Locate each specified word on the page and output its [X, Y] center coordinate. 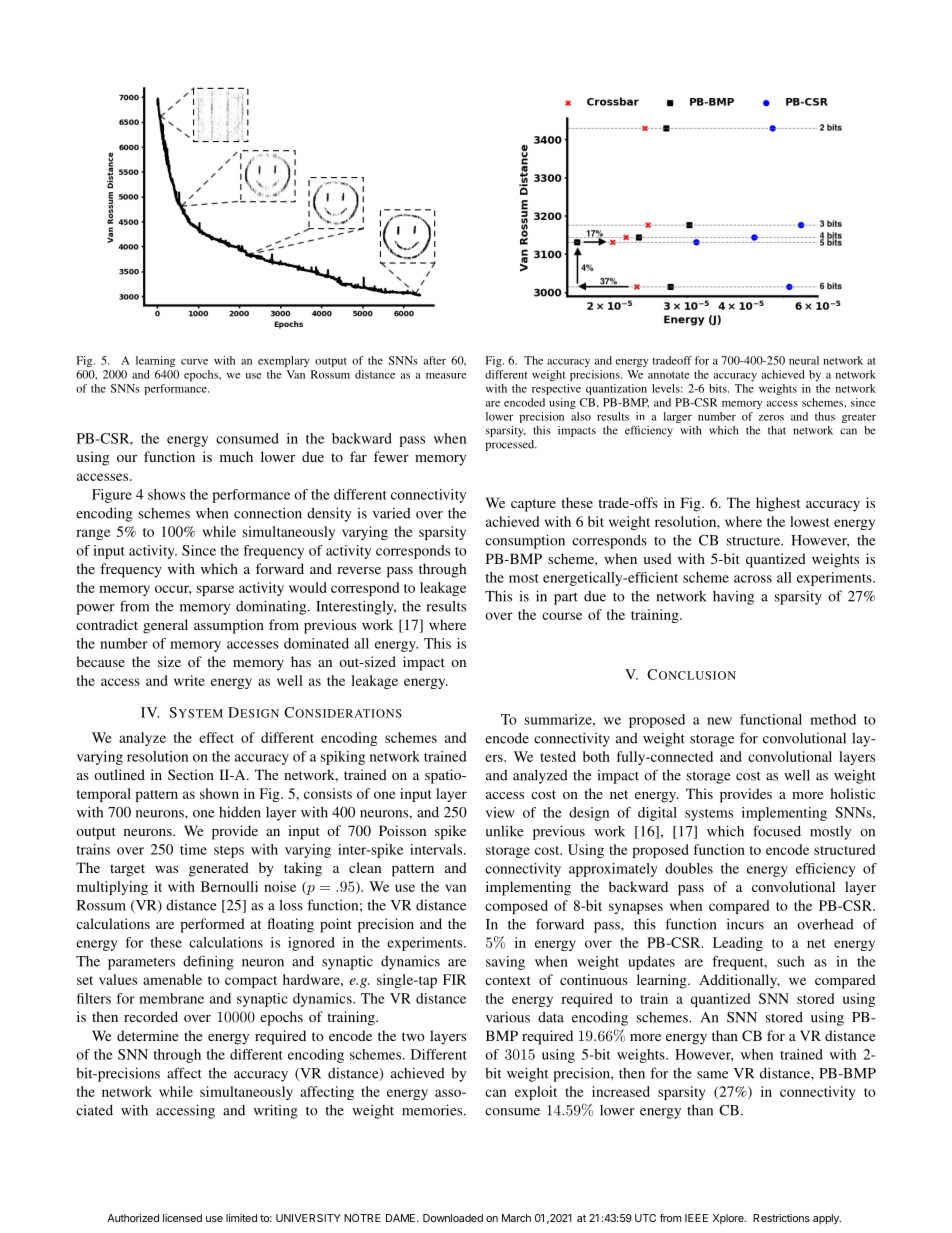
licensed [182, 1218]
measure [446, 376]
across [753, 579]
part [566, 598]
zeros [771, 418]
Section [191, 774]
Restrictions [781, 1218]
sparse [215, 590]
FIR [454, 979]
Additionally [739, 981]
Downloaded [453, 1218]
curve [194, 362]
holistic [852, 793]
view [500, 812]
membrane [171, 998]
